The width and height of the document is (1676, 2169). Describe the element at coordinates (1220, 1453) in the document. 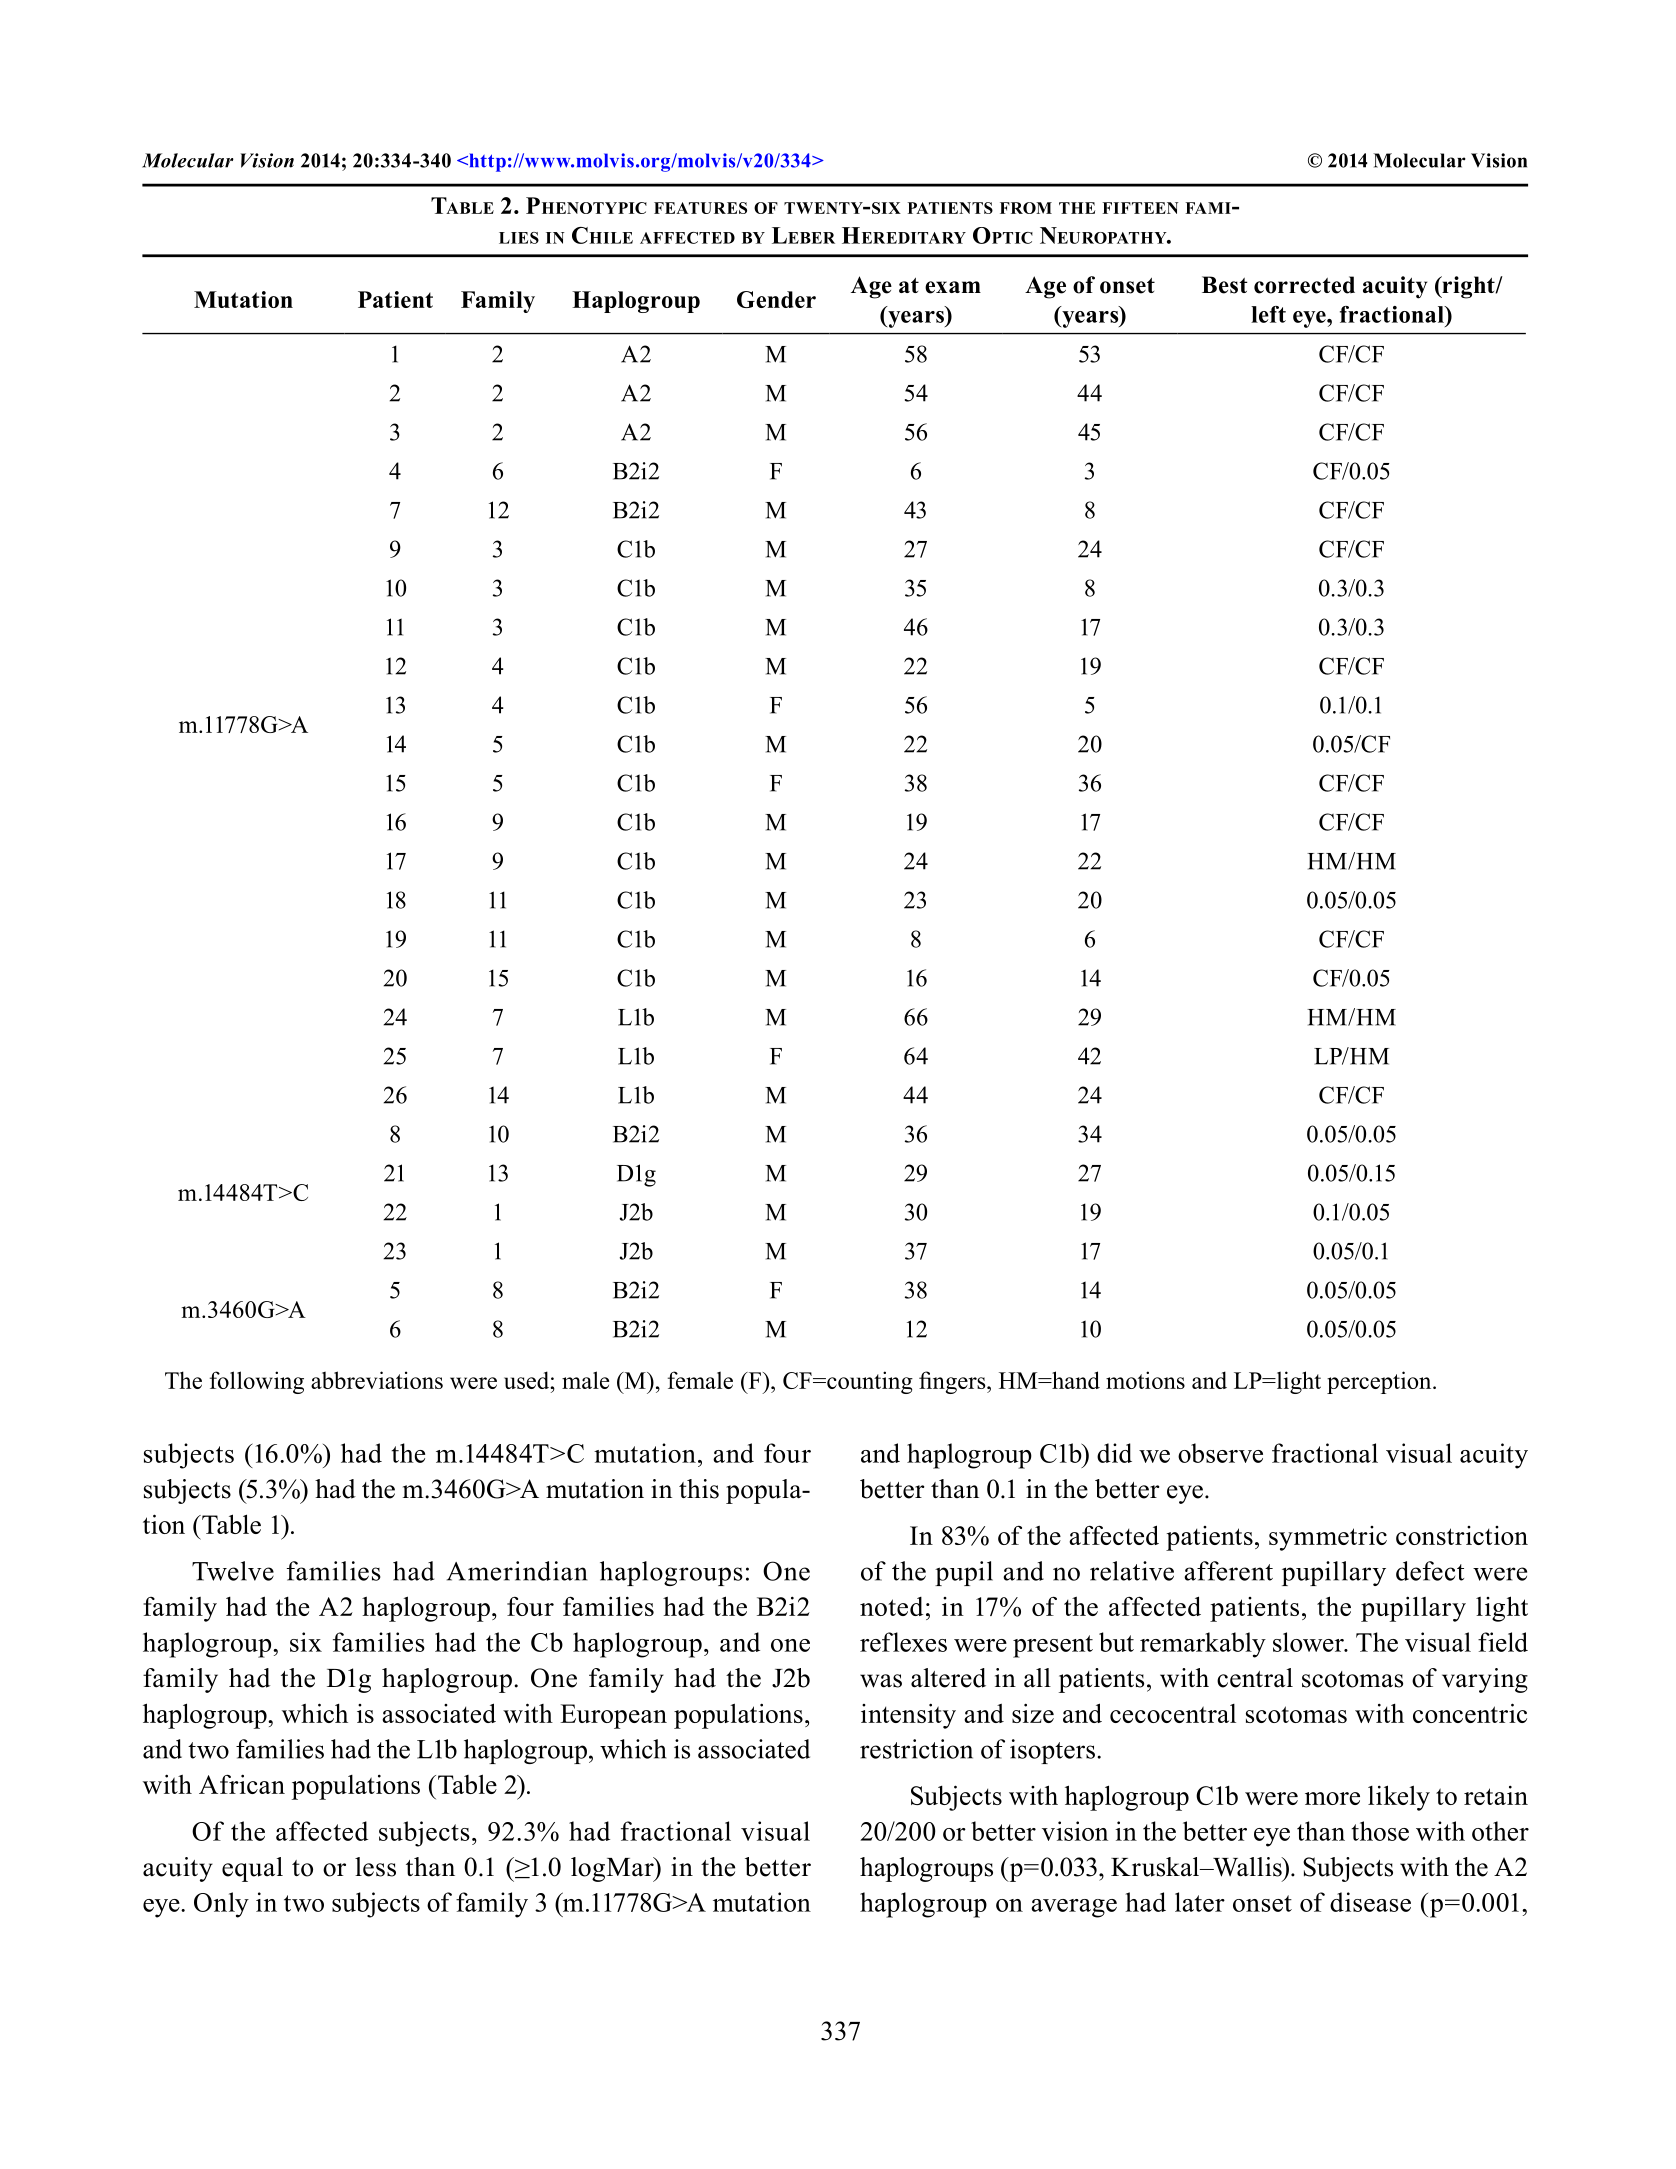

I see `observe` at that location.
